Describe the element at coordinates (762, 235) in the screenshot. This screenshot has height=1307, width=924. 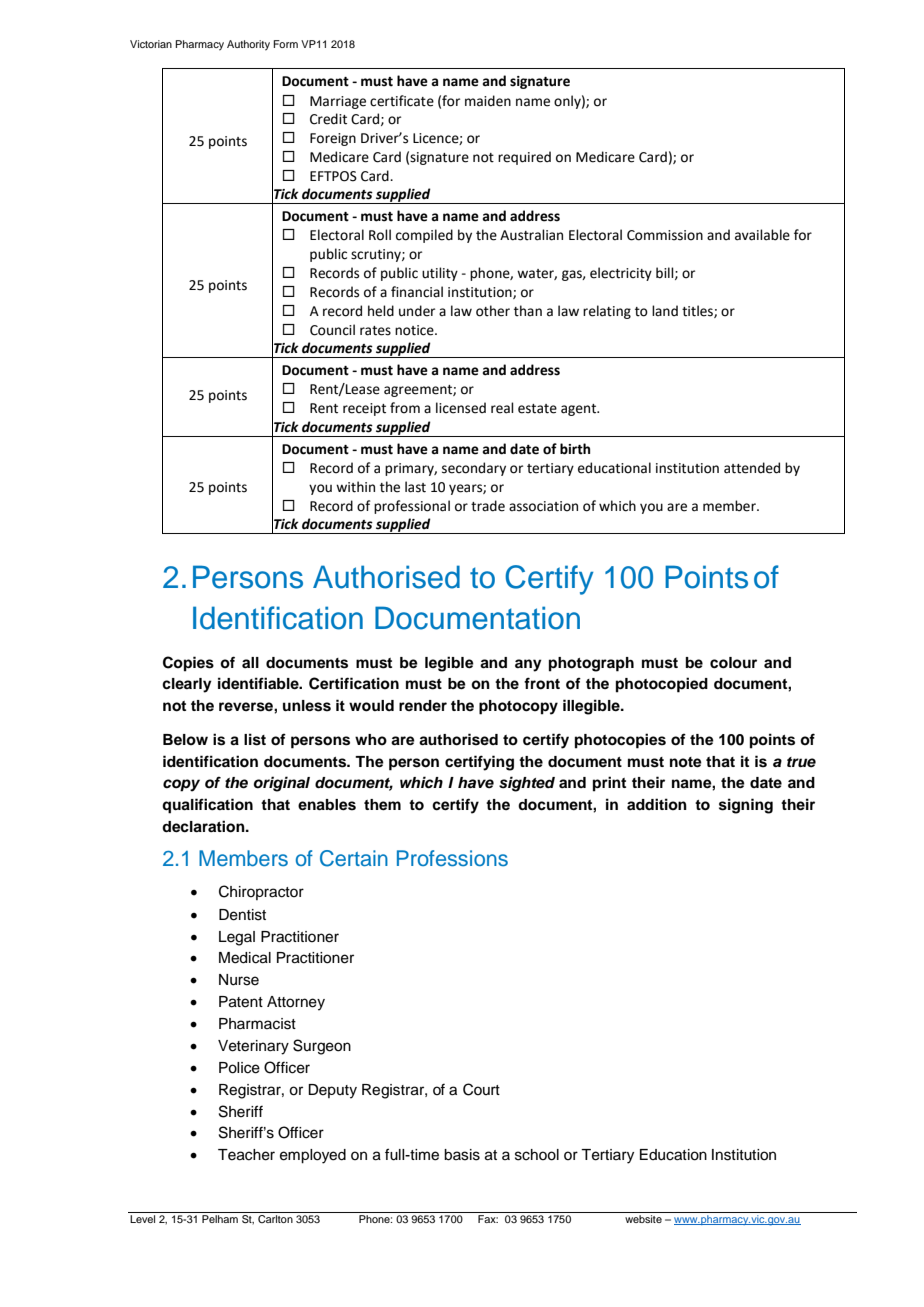
I see `available` at that location.
